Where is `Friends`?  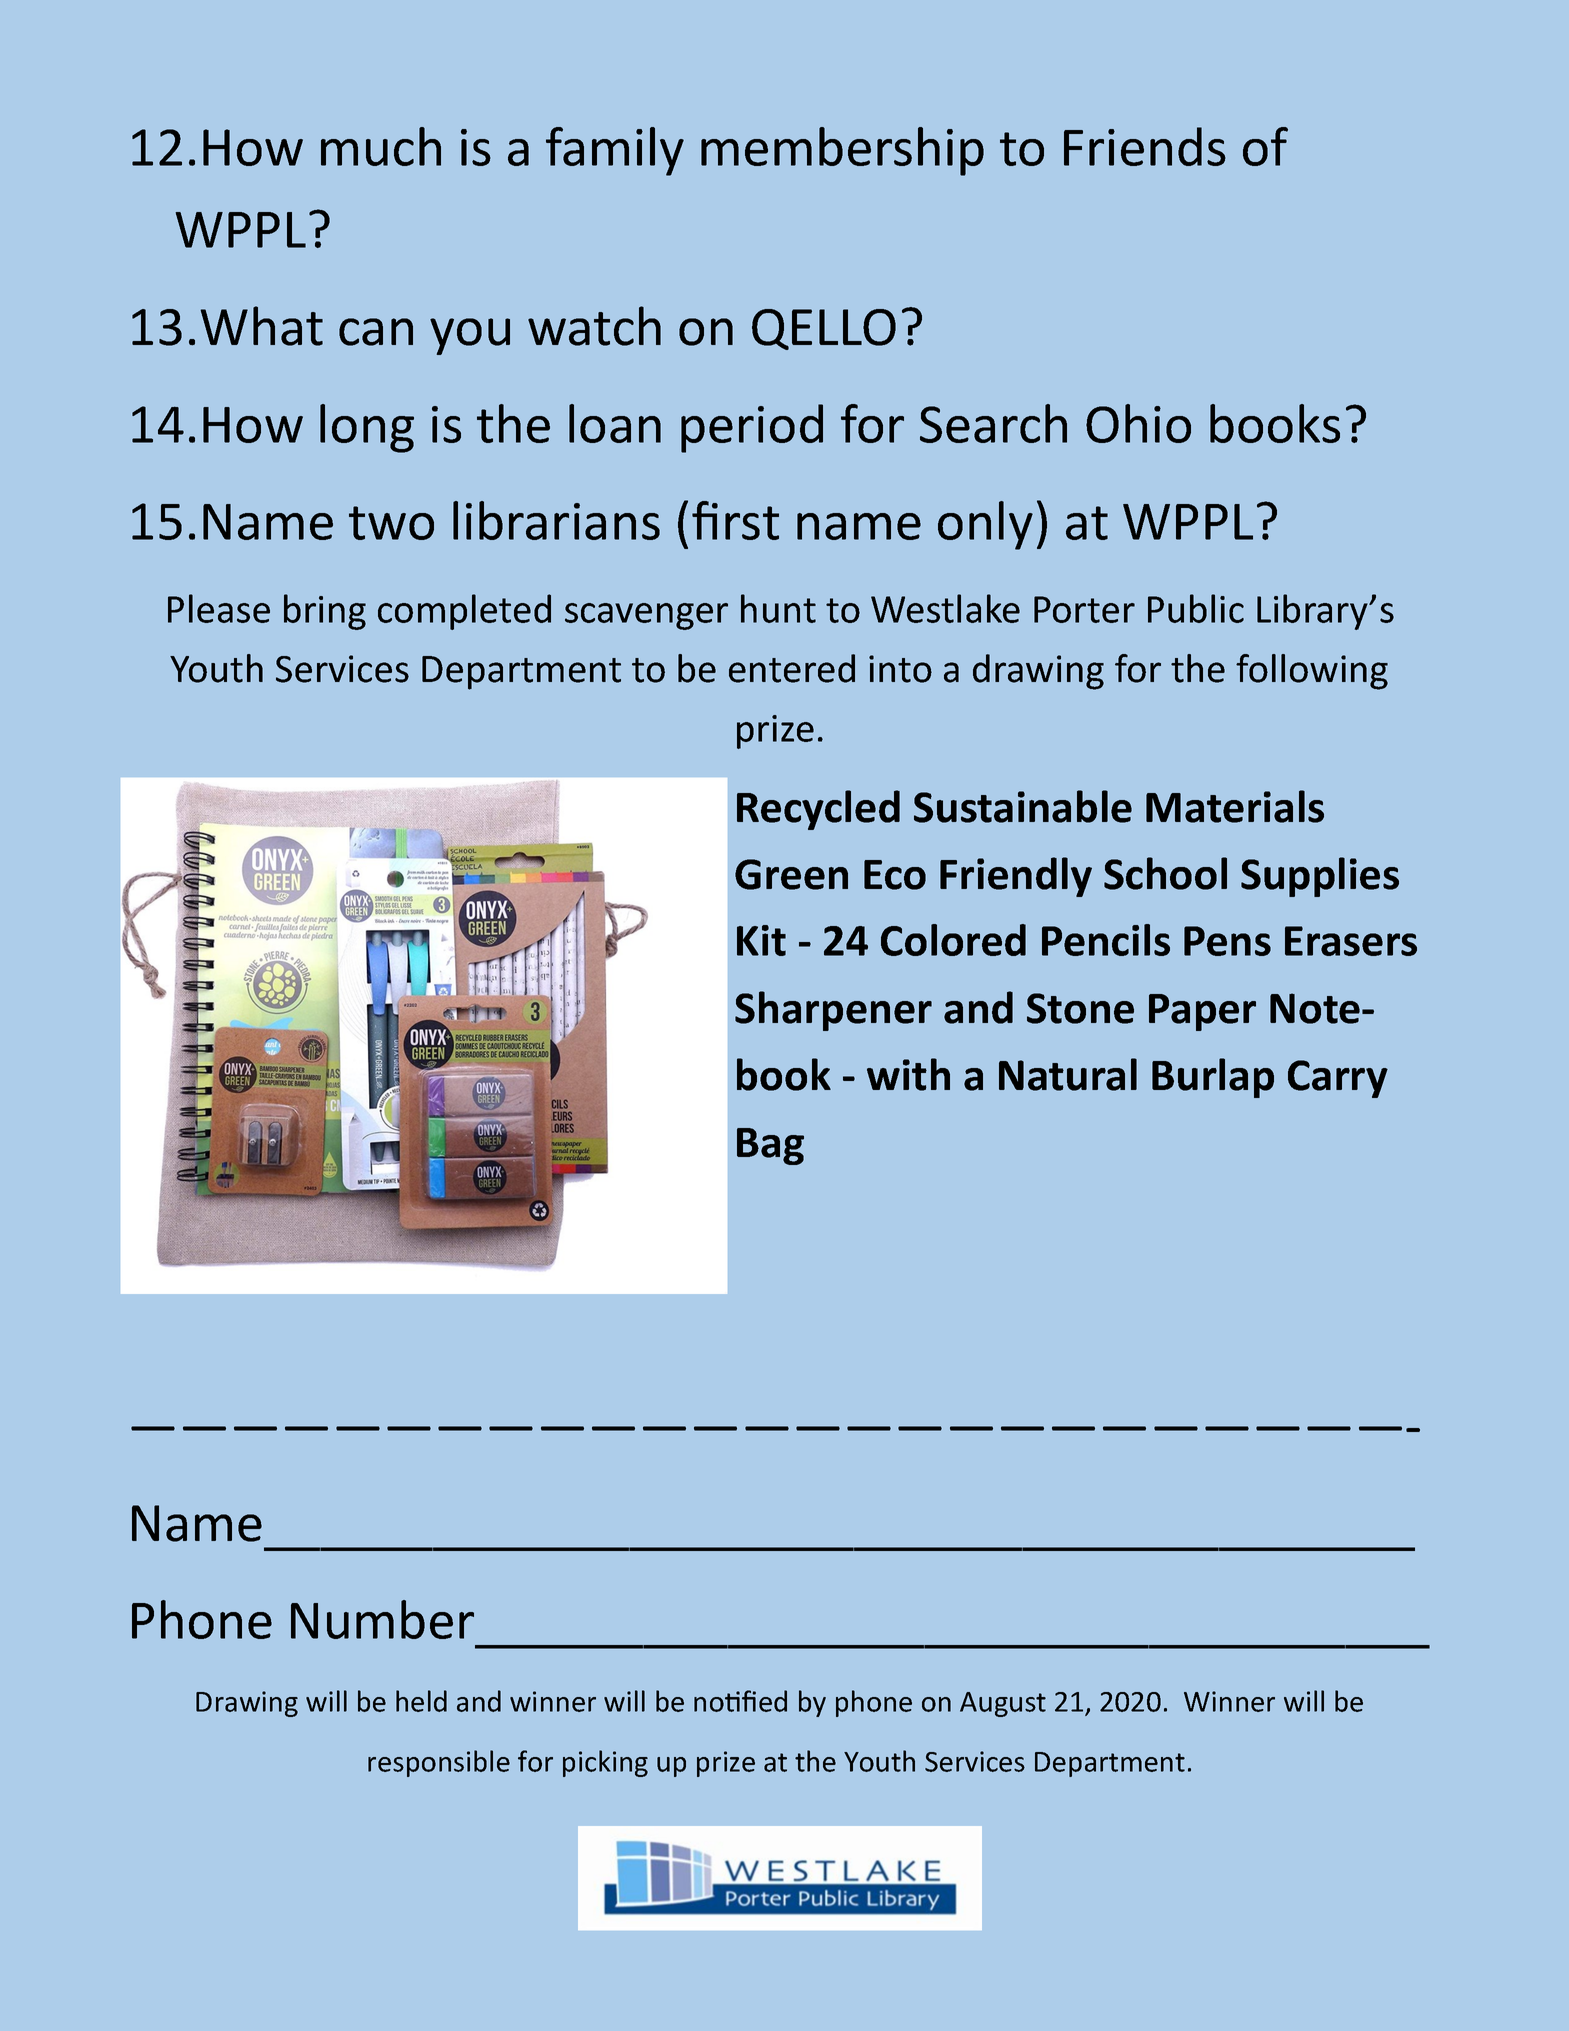 Friends is located at coordinates (1145, 146).
